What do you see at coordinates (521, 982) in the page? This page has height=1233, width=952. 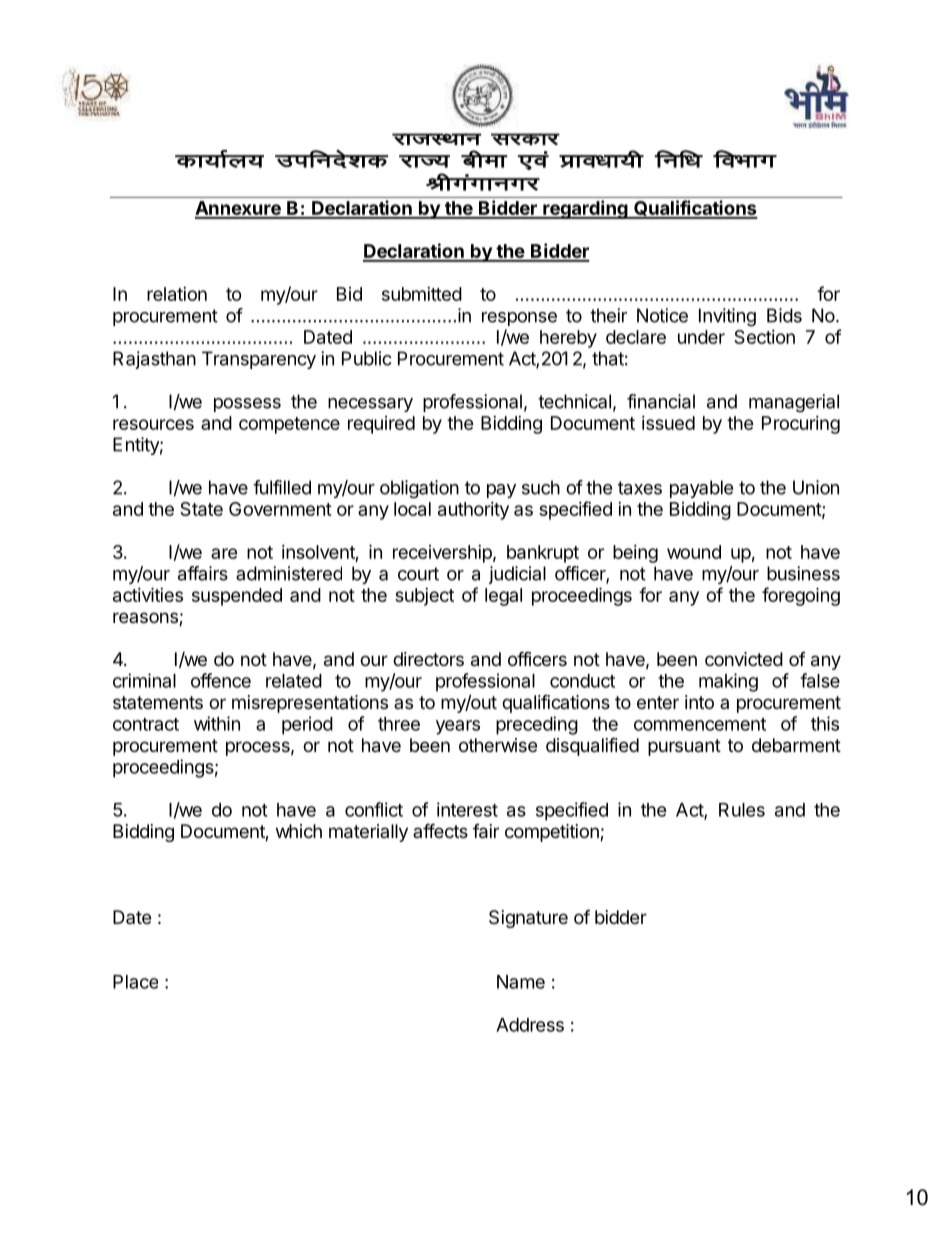 I see `Name` at bounding box center [521, 982].
